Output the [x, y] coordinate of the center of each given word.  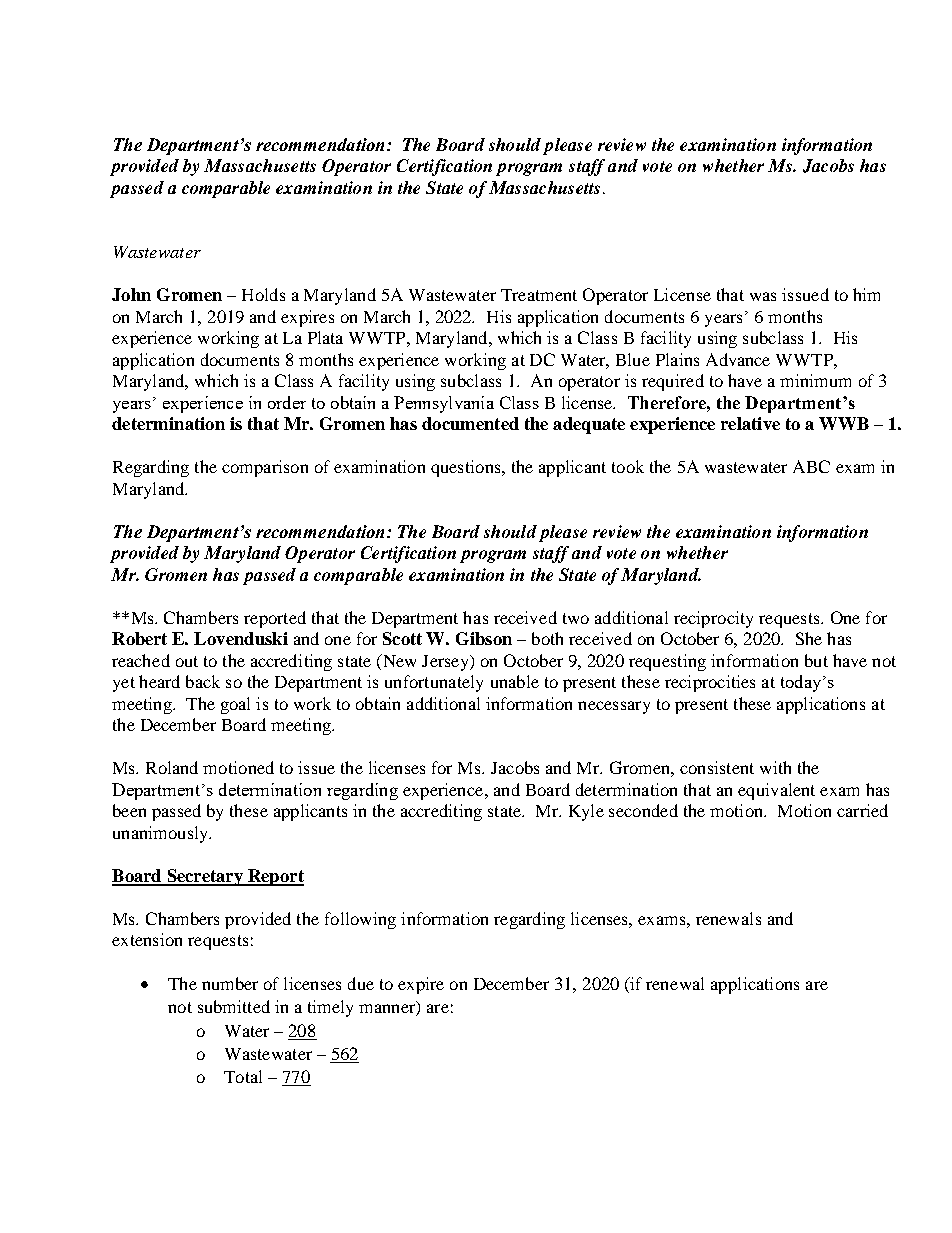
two [576, 618]
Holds [263, 294]
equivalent [776, 791]
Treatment [539, 295]
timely [330, 1008]
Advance [738, 359]
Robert [139, 638]
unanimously [162, 834]
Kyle [586, 812]
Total [243, 1076]
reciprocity [713, 619]
